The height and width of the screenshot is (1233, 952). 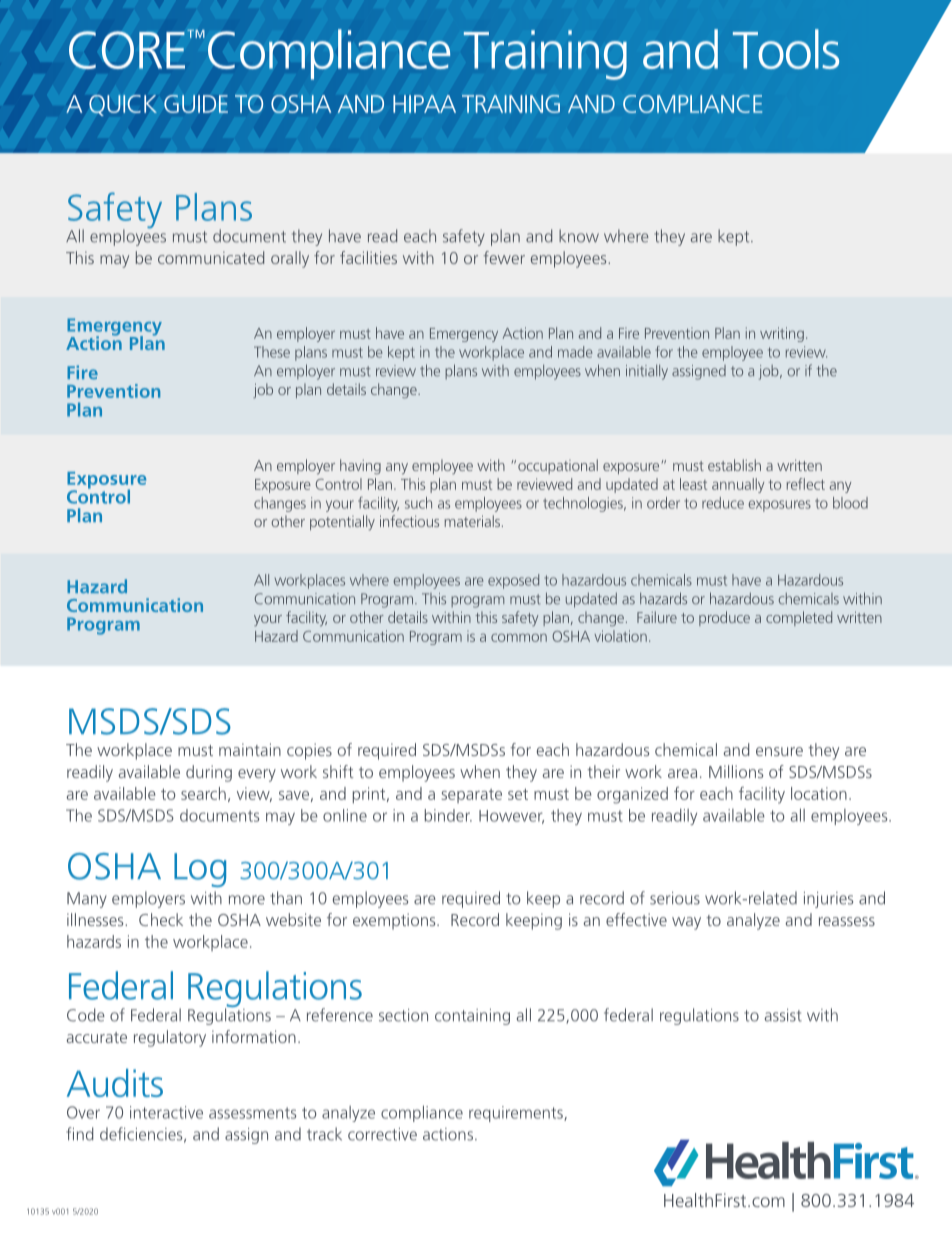 What do you see at coordinates (166, 1112) in the screenshot?
I see `interactive` at bounding box center [166, 1112].
